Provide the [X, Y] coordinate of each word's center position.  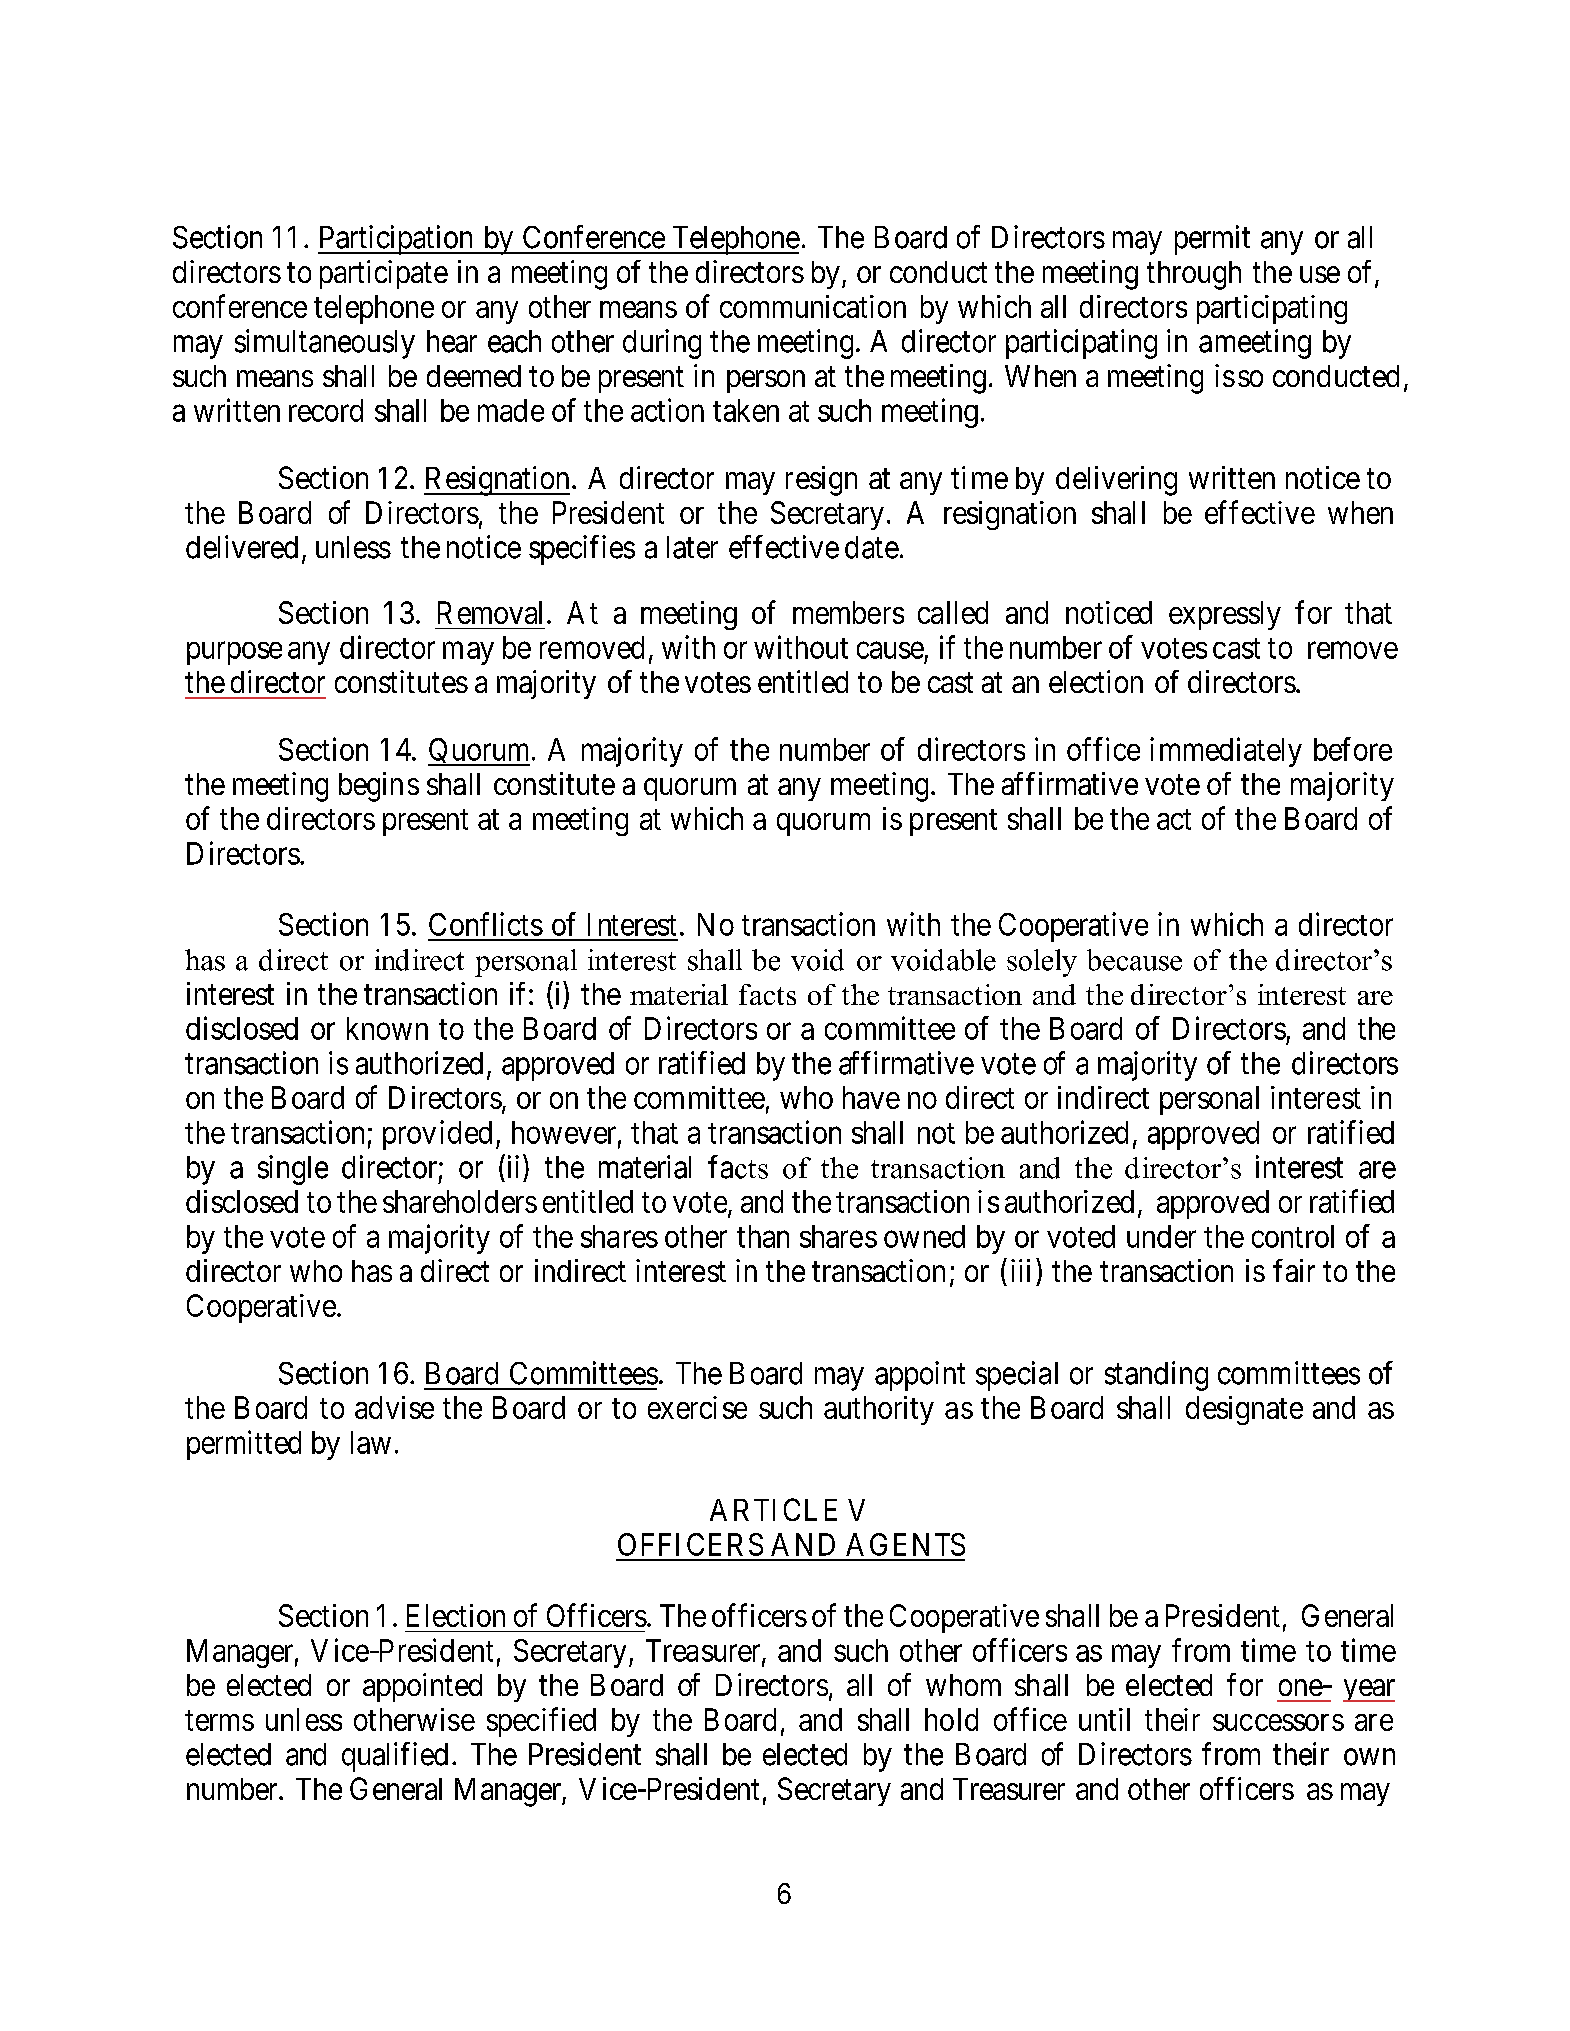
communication [813, 306]
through [1194, 275]
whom [963, 1685]
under [1161, 1236]
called [953, 612]
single [293, 1170]
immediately [1226, 752]
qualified [395, 1757]
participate [384, 274]
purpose [234, 653]
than [763, 1236]
